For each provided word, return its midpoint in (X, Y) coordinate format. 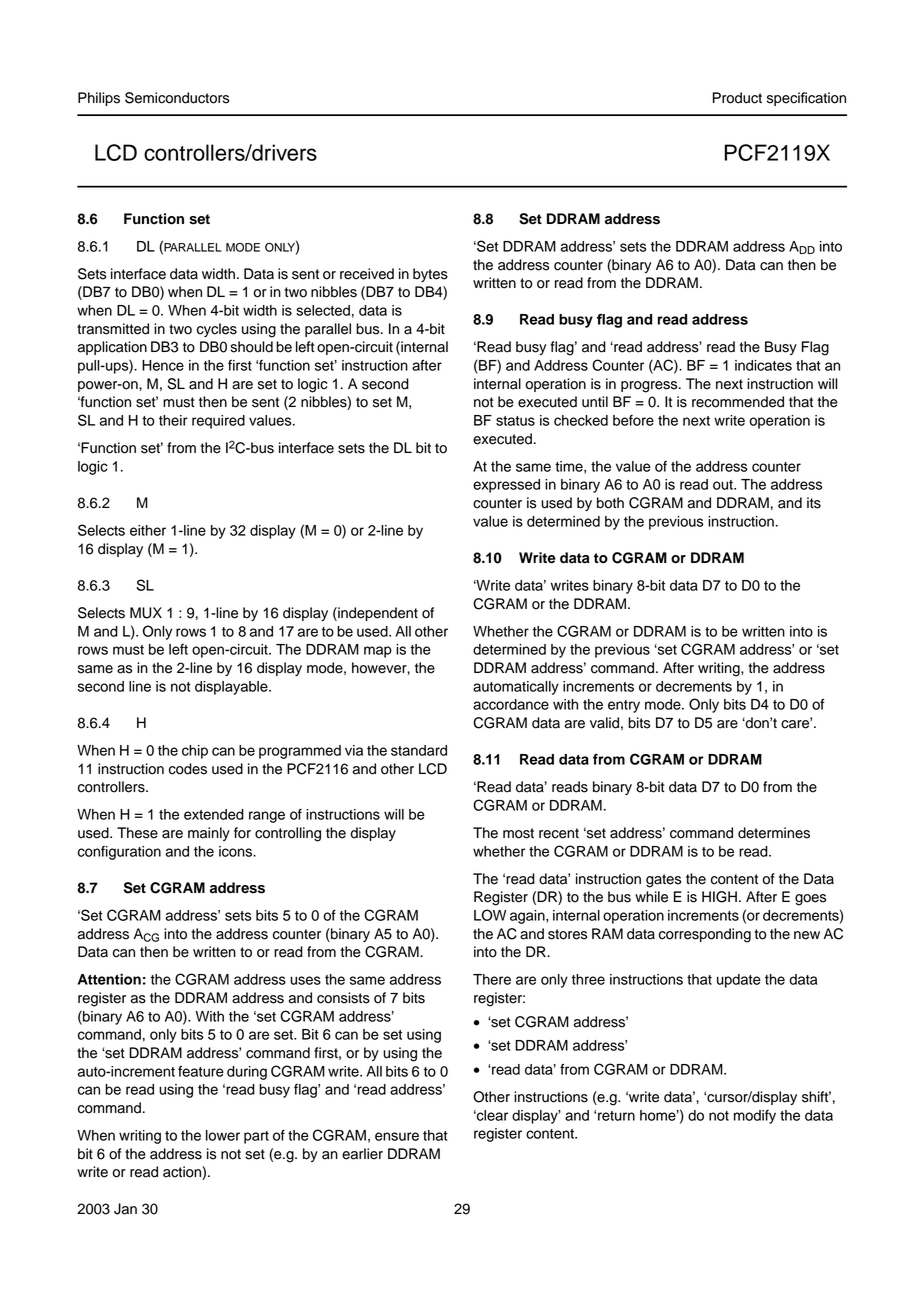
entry (624, 706)
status (515, 421)
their (173, 420)
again (528, 917)
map (378, 652)
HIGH (719, 897)
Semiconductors (177, 98)
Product (737, 98)
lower (223, 1135)
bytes (430, 275)
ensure (397, 1136)
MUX (146, 613)
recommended (738, 402)
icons (237, 851)
